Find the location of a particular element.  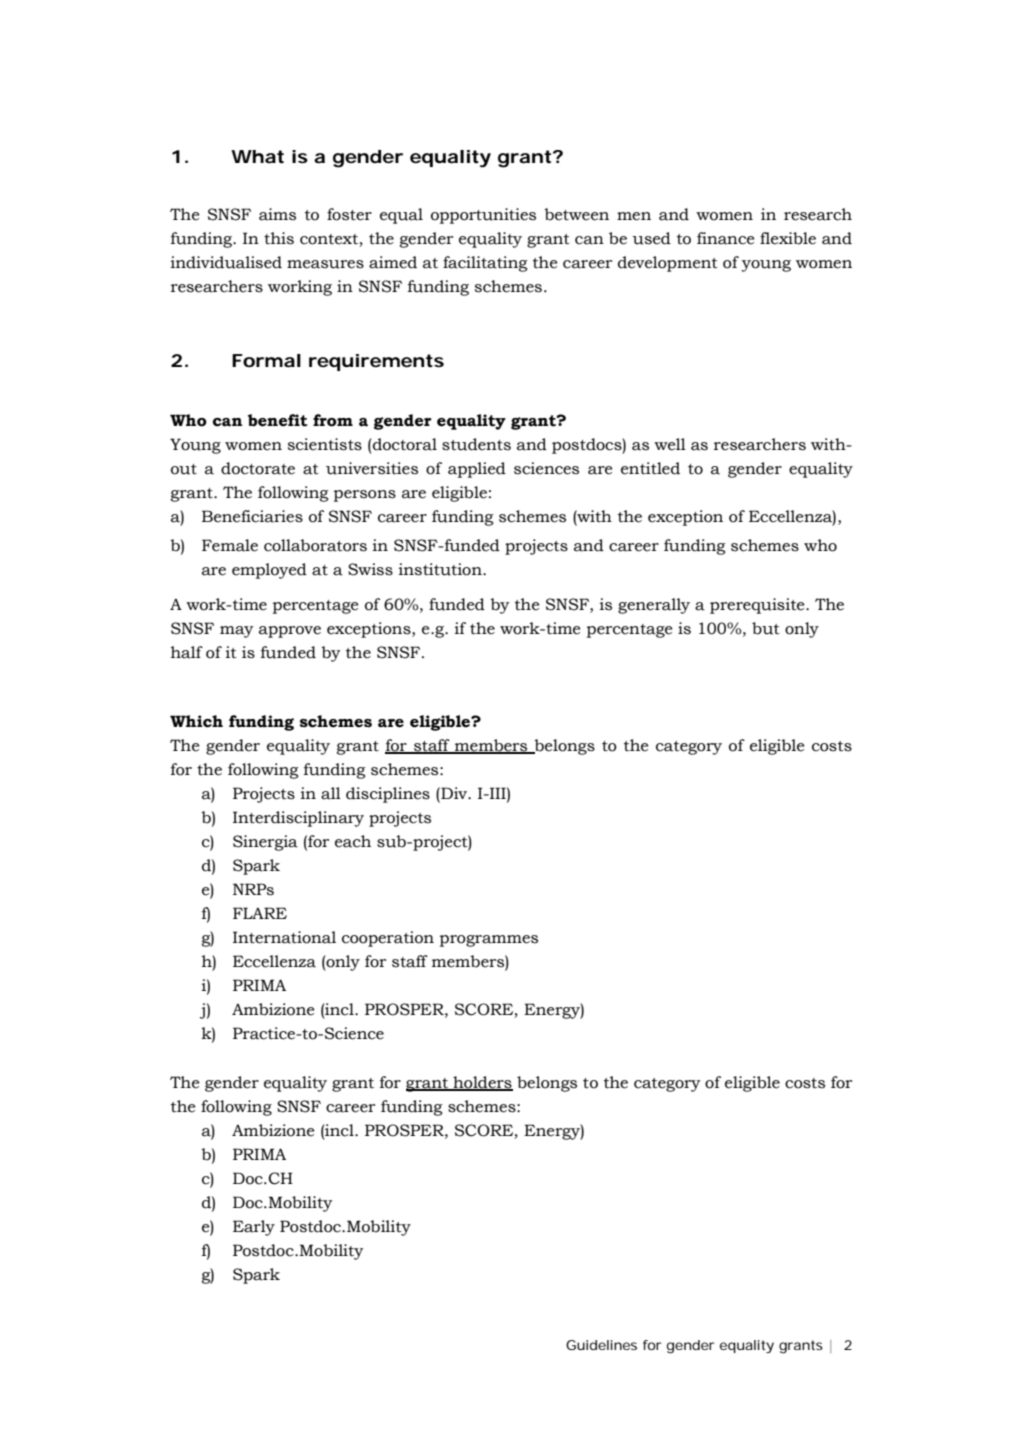

Guidelines is located at coordinates (601, 1345).
